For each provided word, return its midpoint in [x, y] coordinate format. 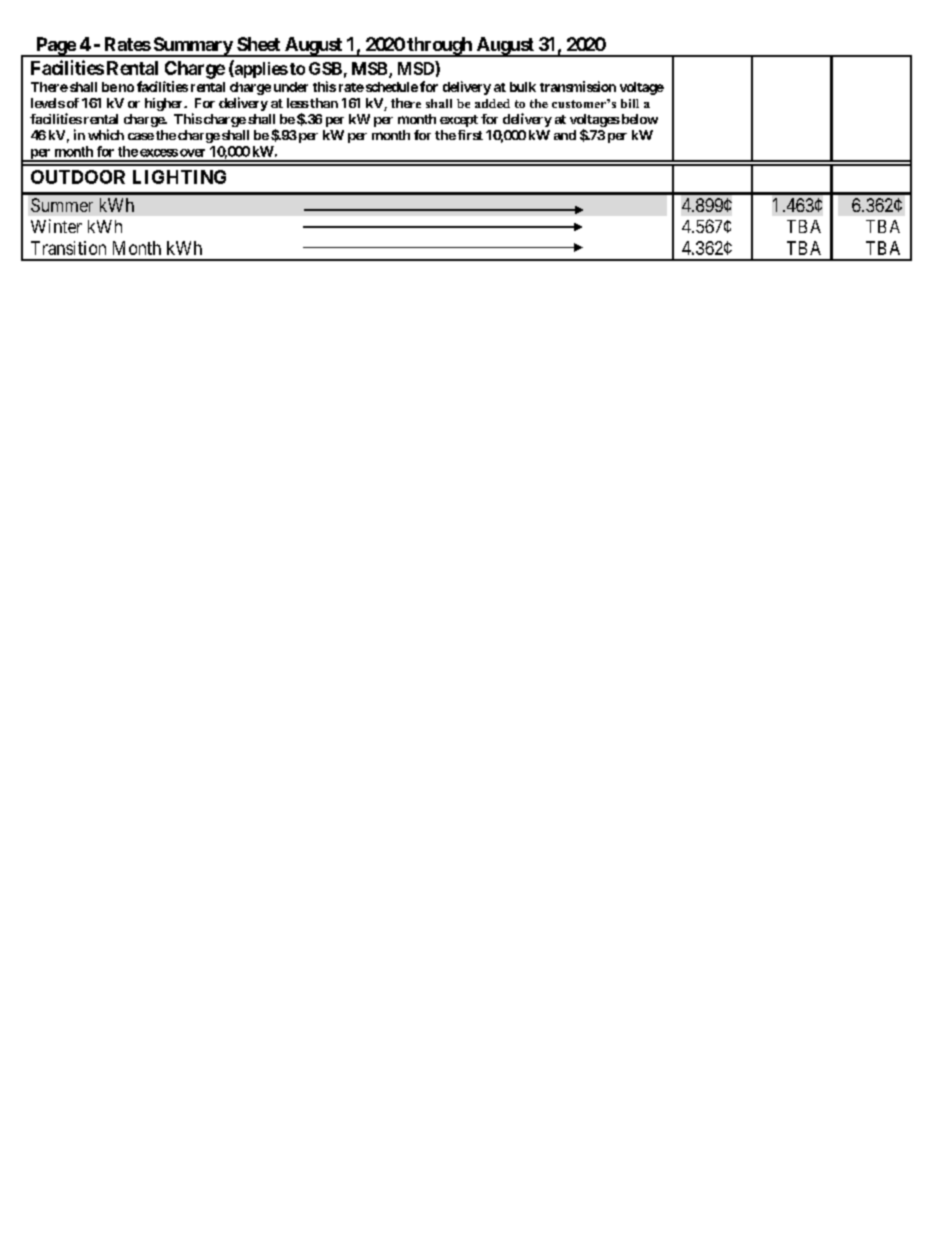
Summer [62, 205]
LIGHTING [179, 177]
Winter [56, 226]
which [106, 134]
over [192, 153]
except [459, 121]
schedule [390, 87]
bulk [523, 87]
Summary [192, 47]
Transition [68, 248]
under [291, 87]
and [565, 135]
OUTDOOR [78, 177]
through [439, 47]
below [638, 119]
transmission [578, 86]
